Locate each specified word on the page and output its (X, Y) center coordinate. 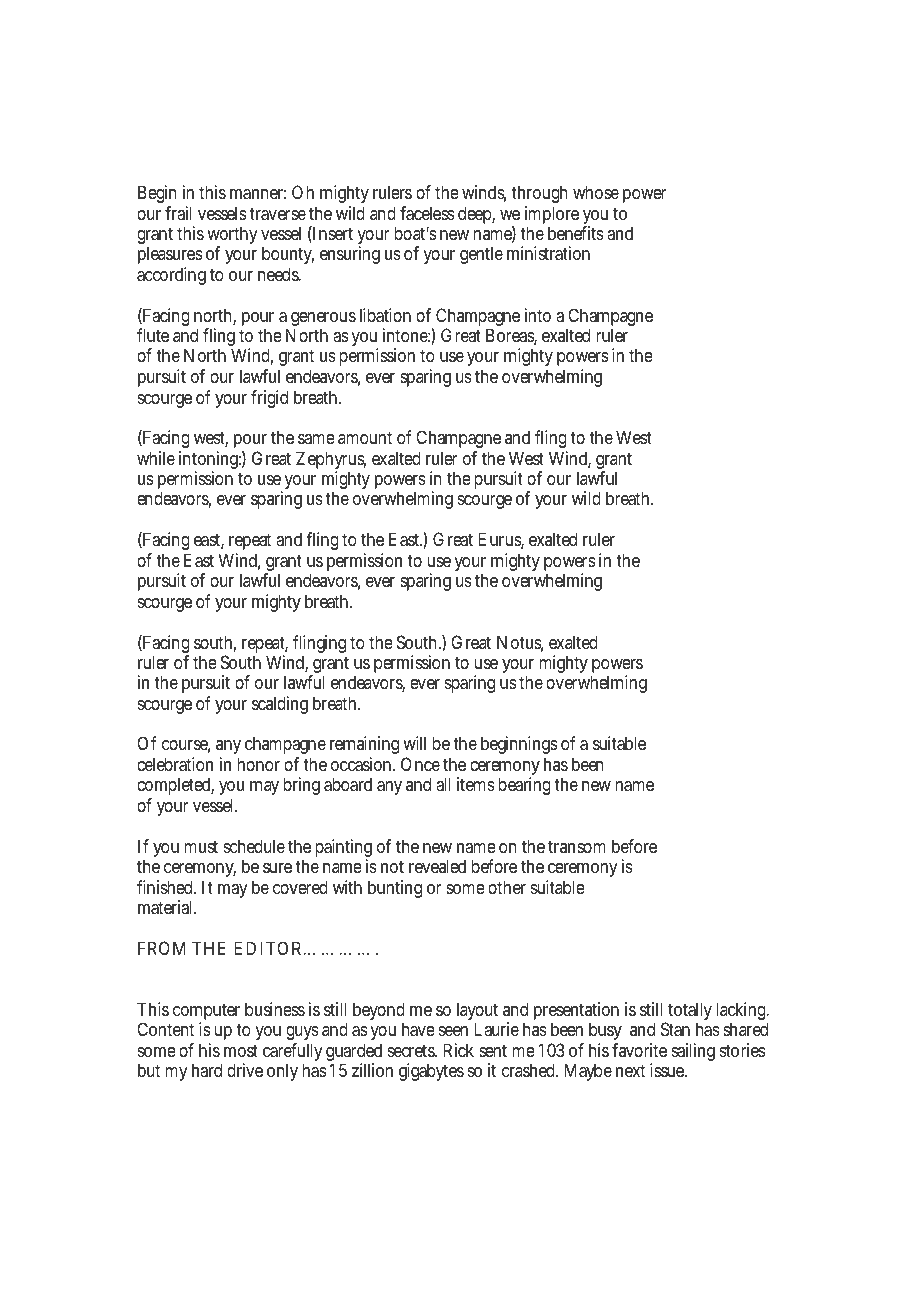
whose (596, 192)
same (316, 439)
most (241, 1050)
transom (577, 846)
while (156, 458)
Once (420, 764)
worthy (232, 237)
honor (258, 764)
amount (365, 437)
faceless (427, 213)
